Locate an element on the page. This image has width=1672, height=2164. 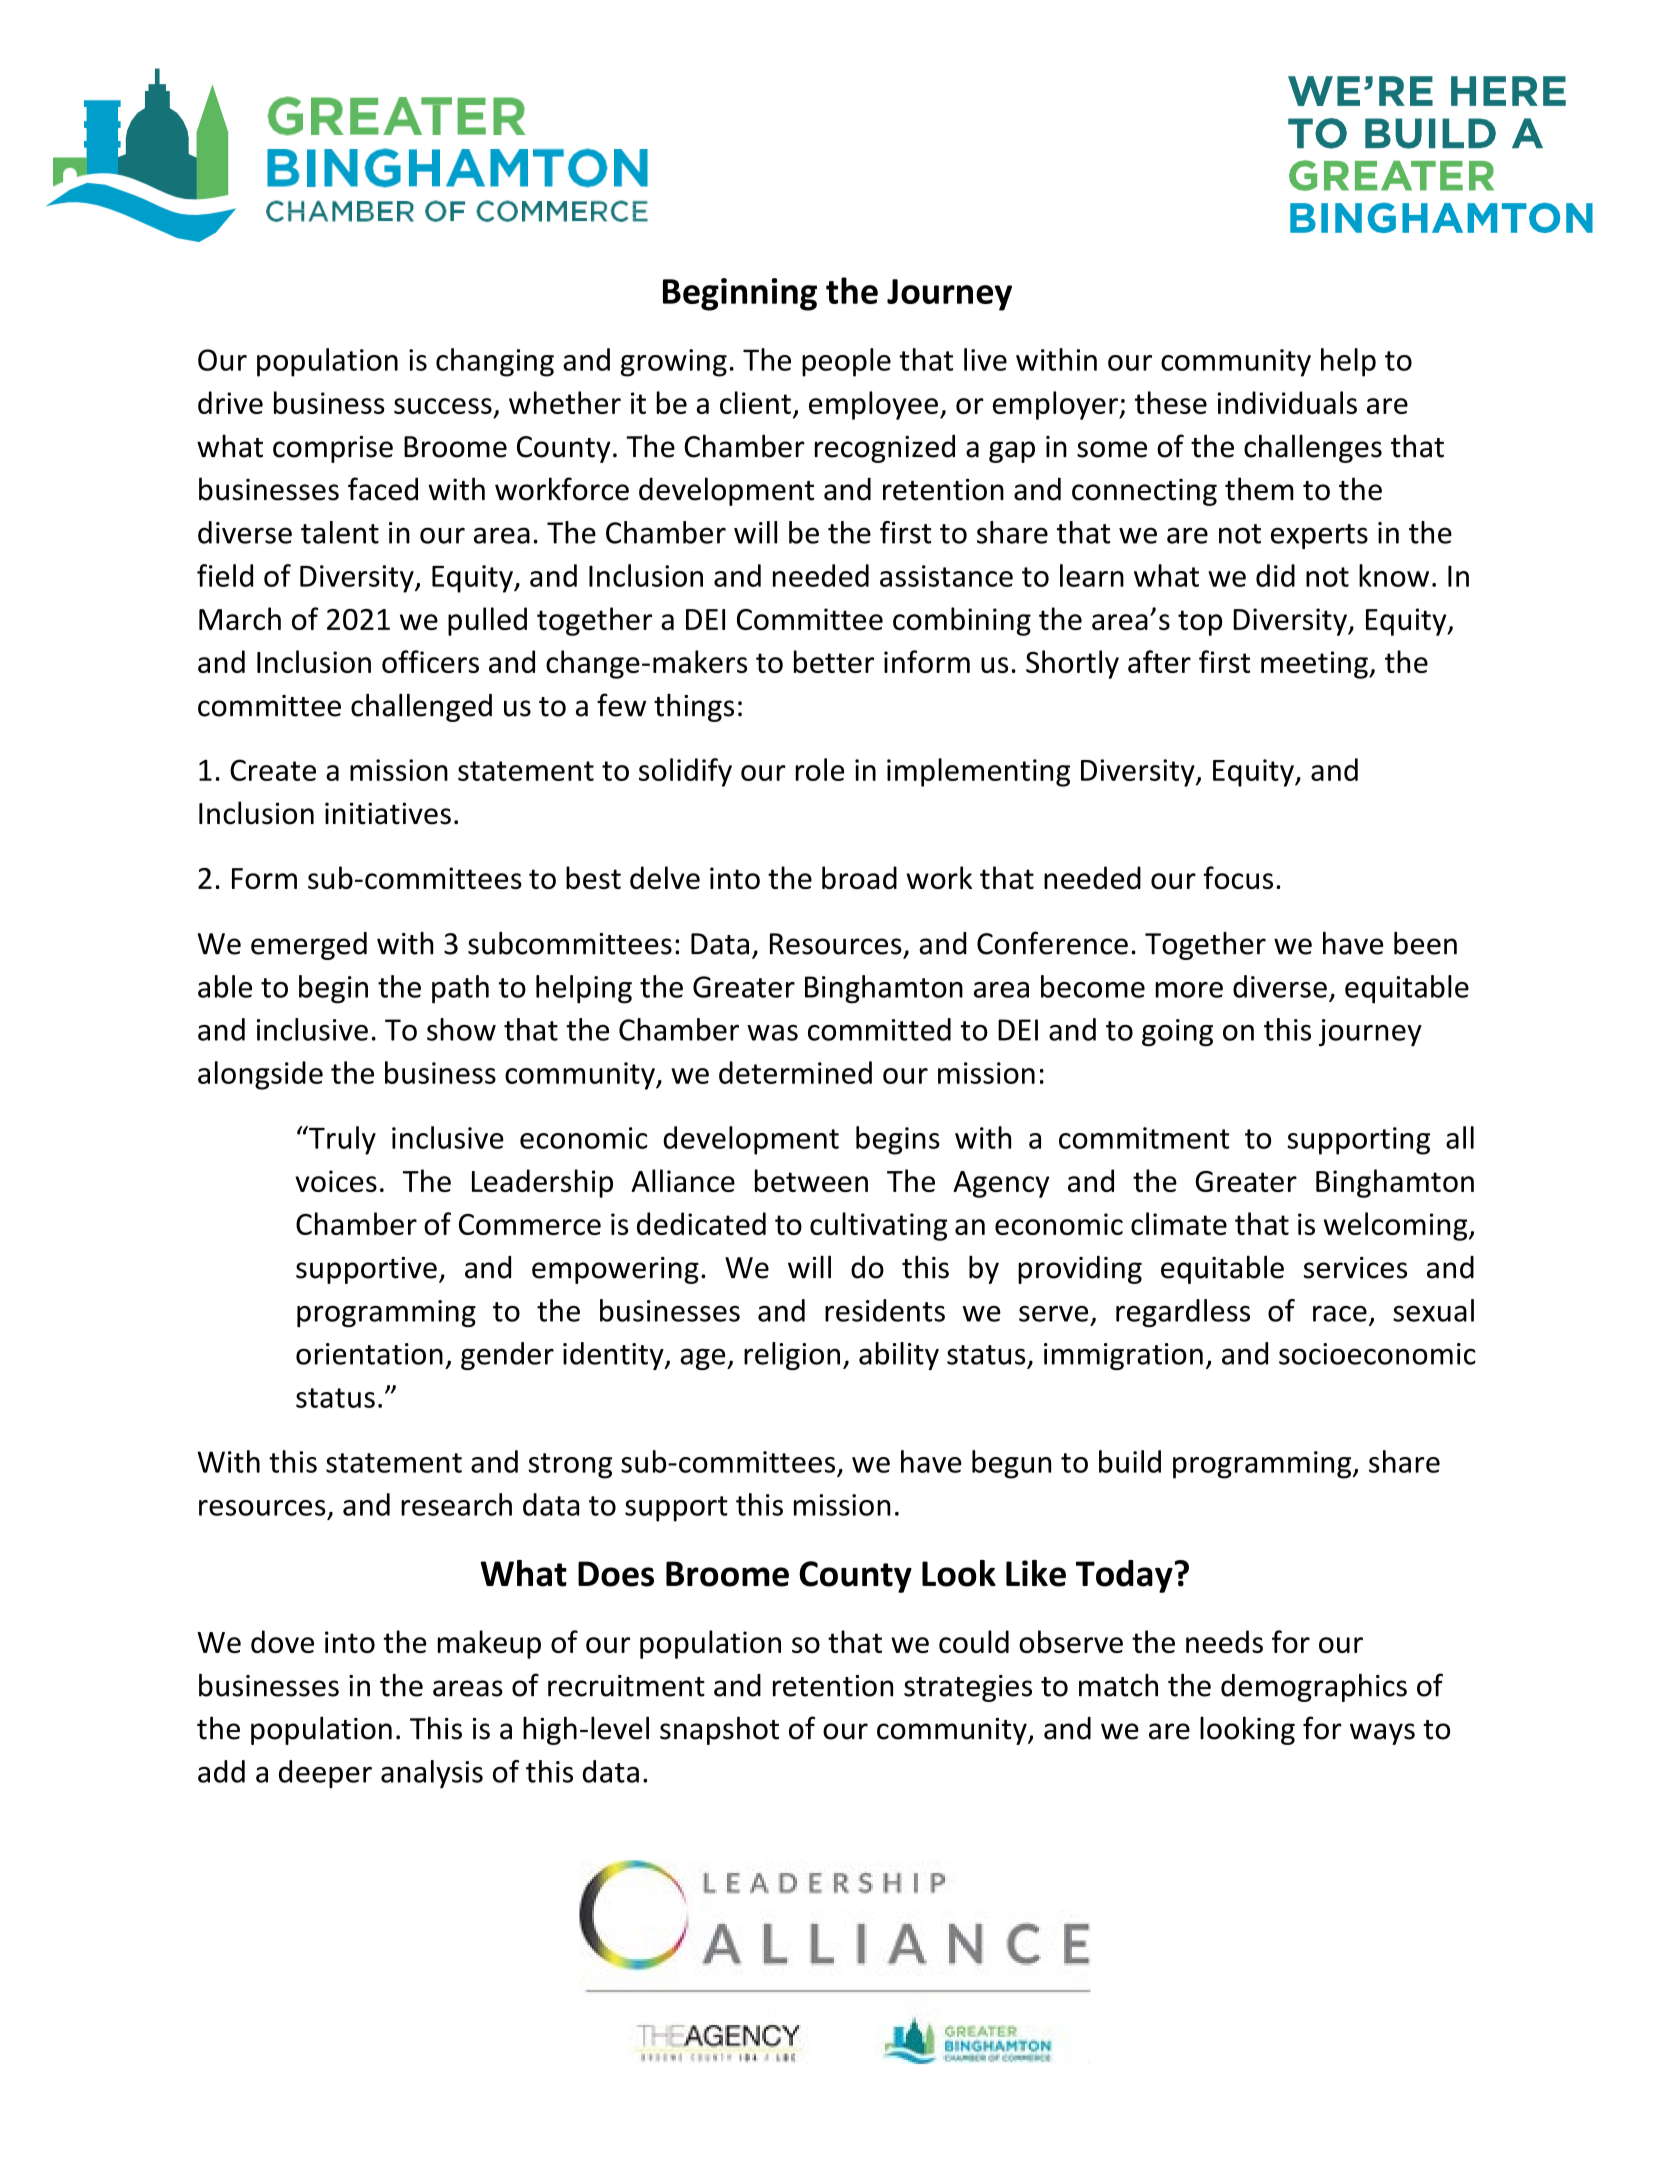
race is located at coordinates (1340, 1314).
